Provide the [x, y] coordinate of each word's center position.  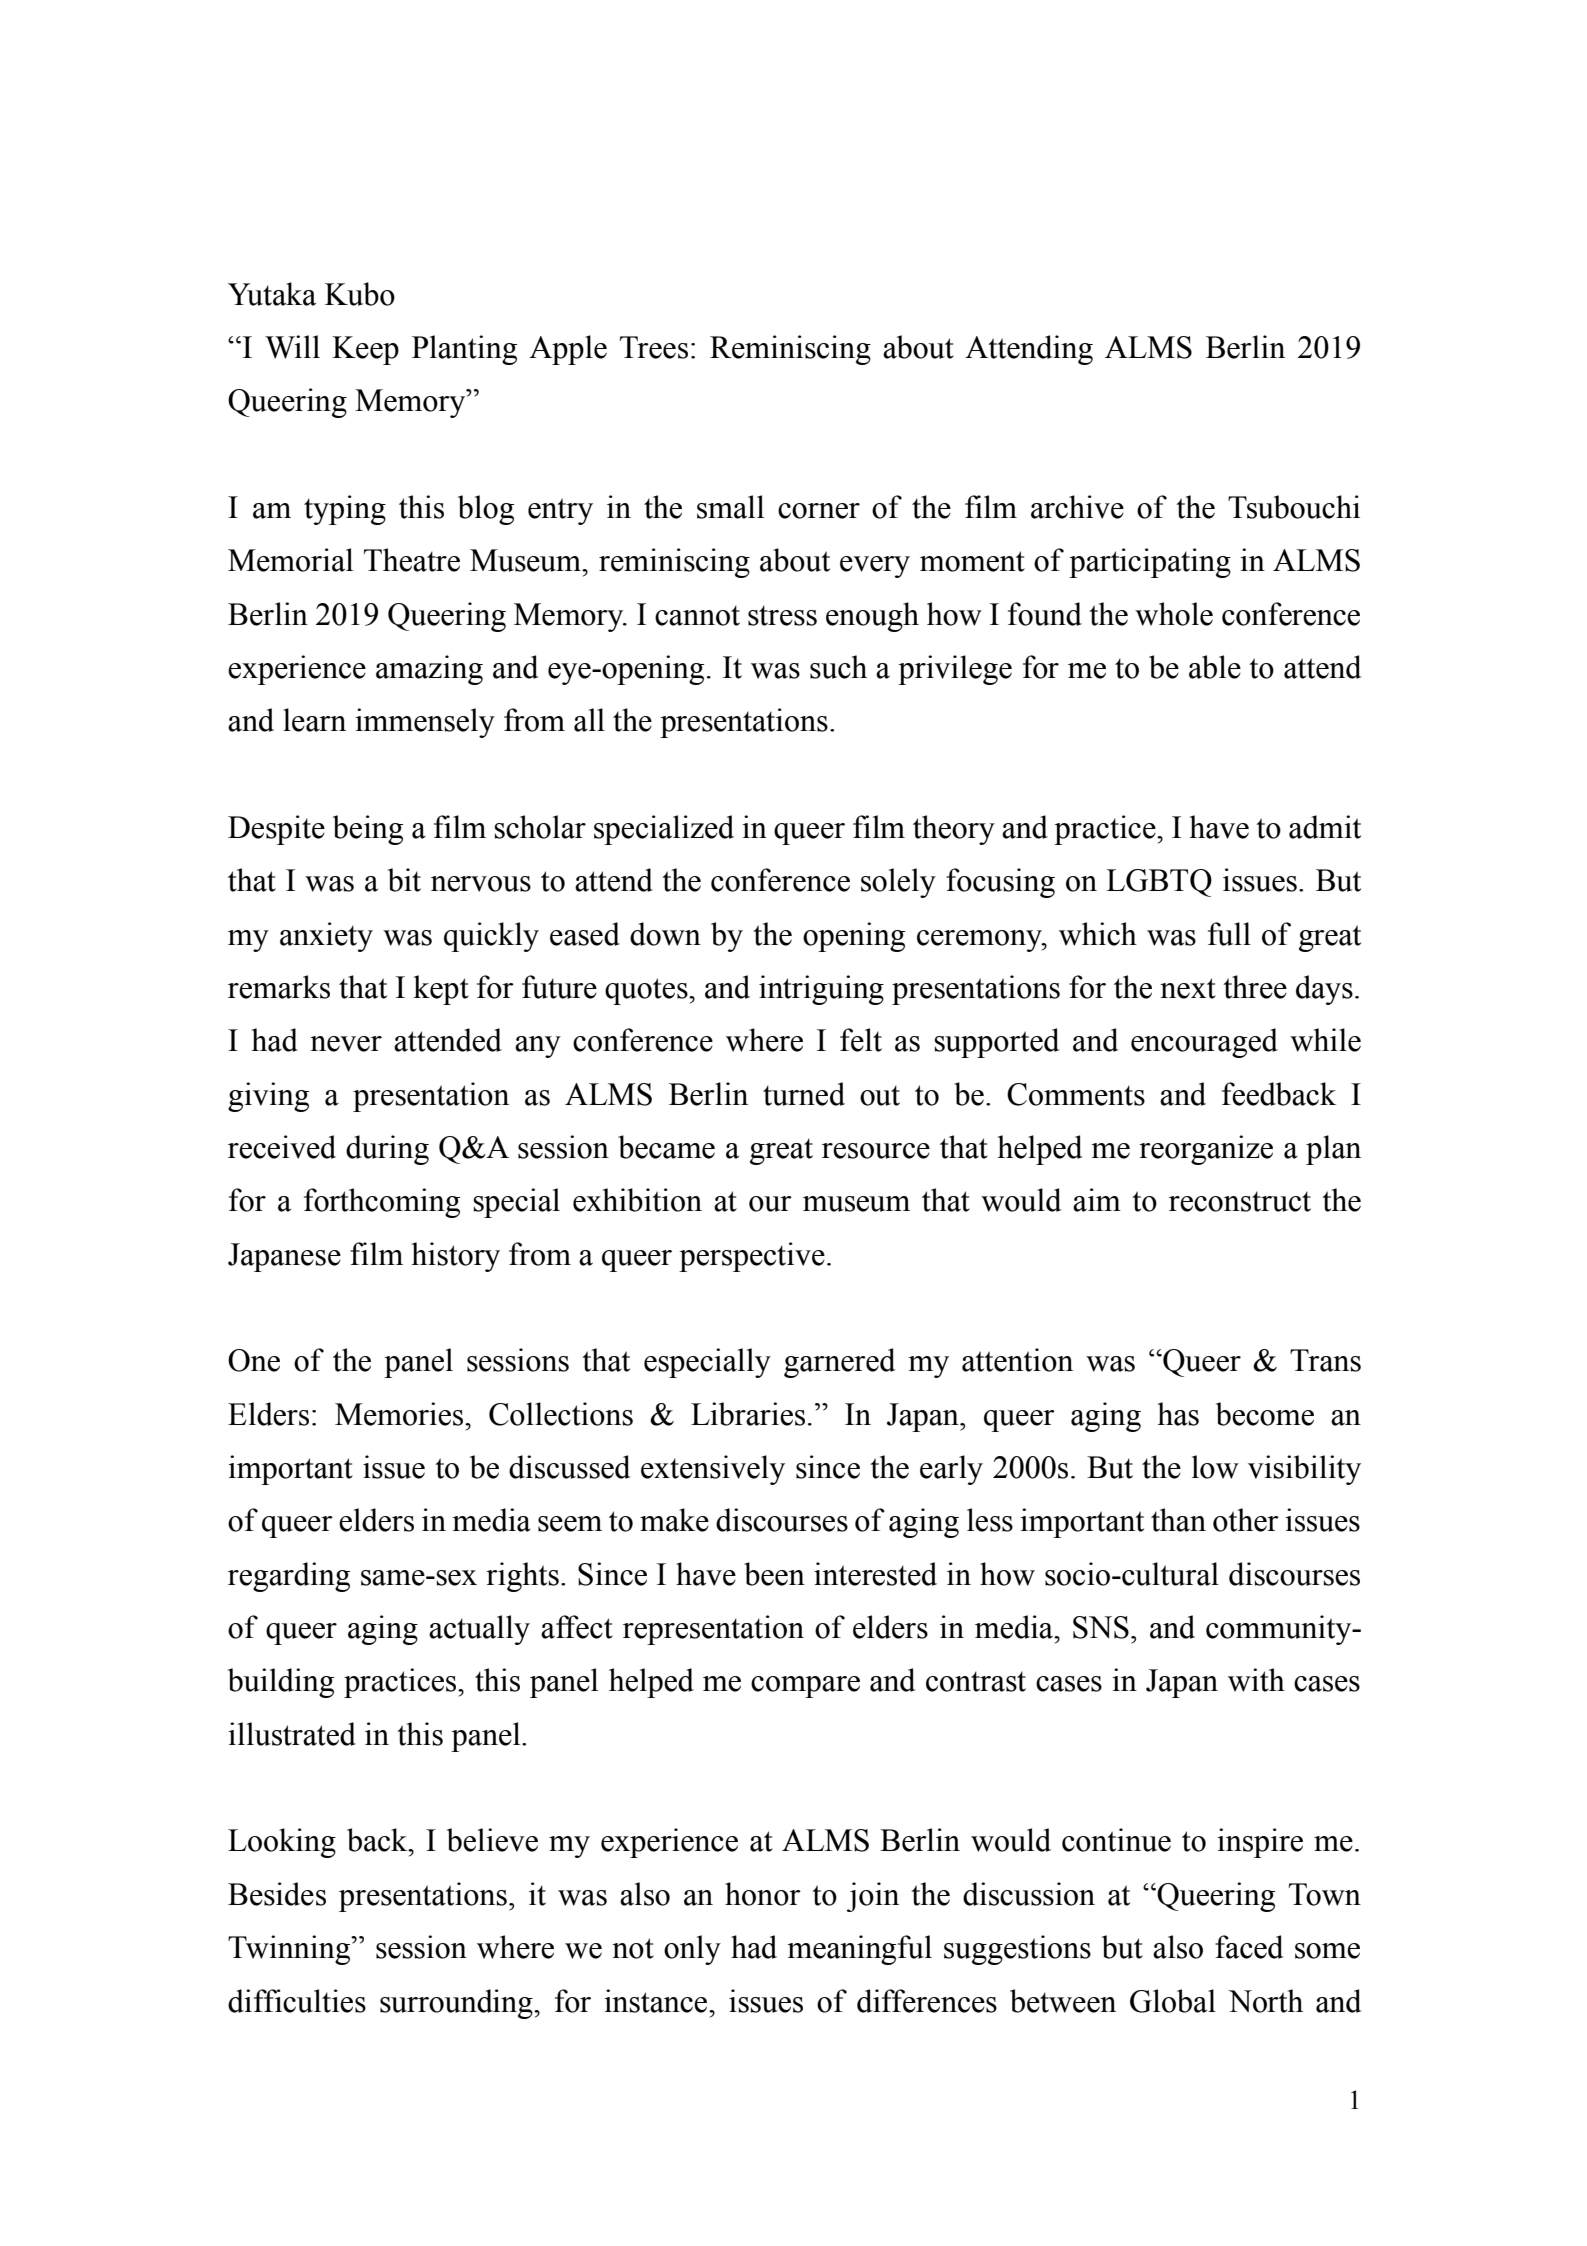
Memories [400, 1414]
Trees [654, 347]
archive [1077, 507]
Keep [365, 350]
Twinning [290, 1950]
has [1178, 1414]
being [368, 830]
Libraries [748, 1414]
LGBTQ [1159, 883]
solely [898, 883]
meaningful [859, 1950]
